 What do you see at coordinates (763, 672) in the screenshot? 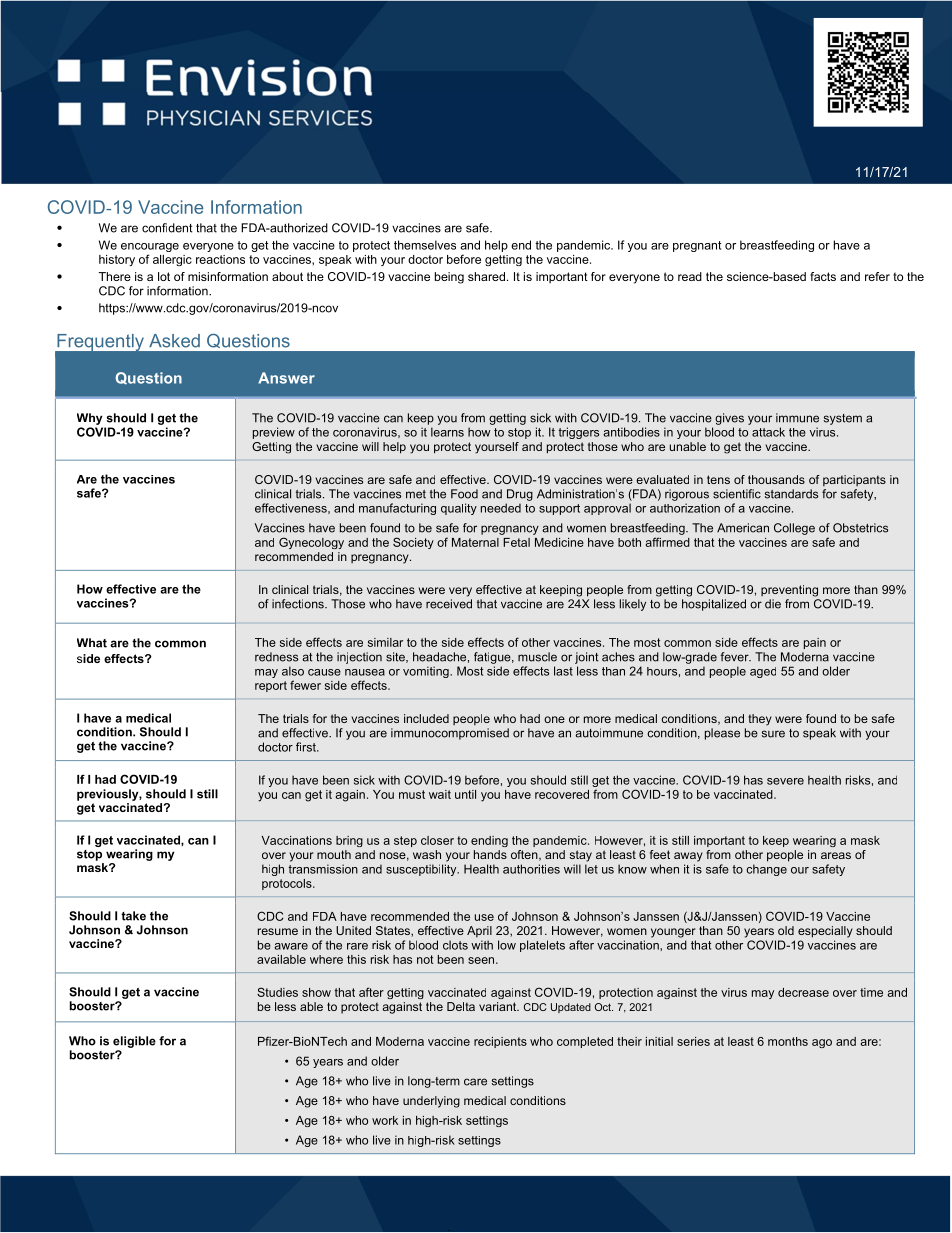
I see `aged` at bounding box center [763, 672].
